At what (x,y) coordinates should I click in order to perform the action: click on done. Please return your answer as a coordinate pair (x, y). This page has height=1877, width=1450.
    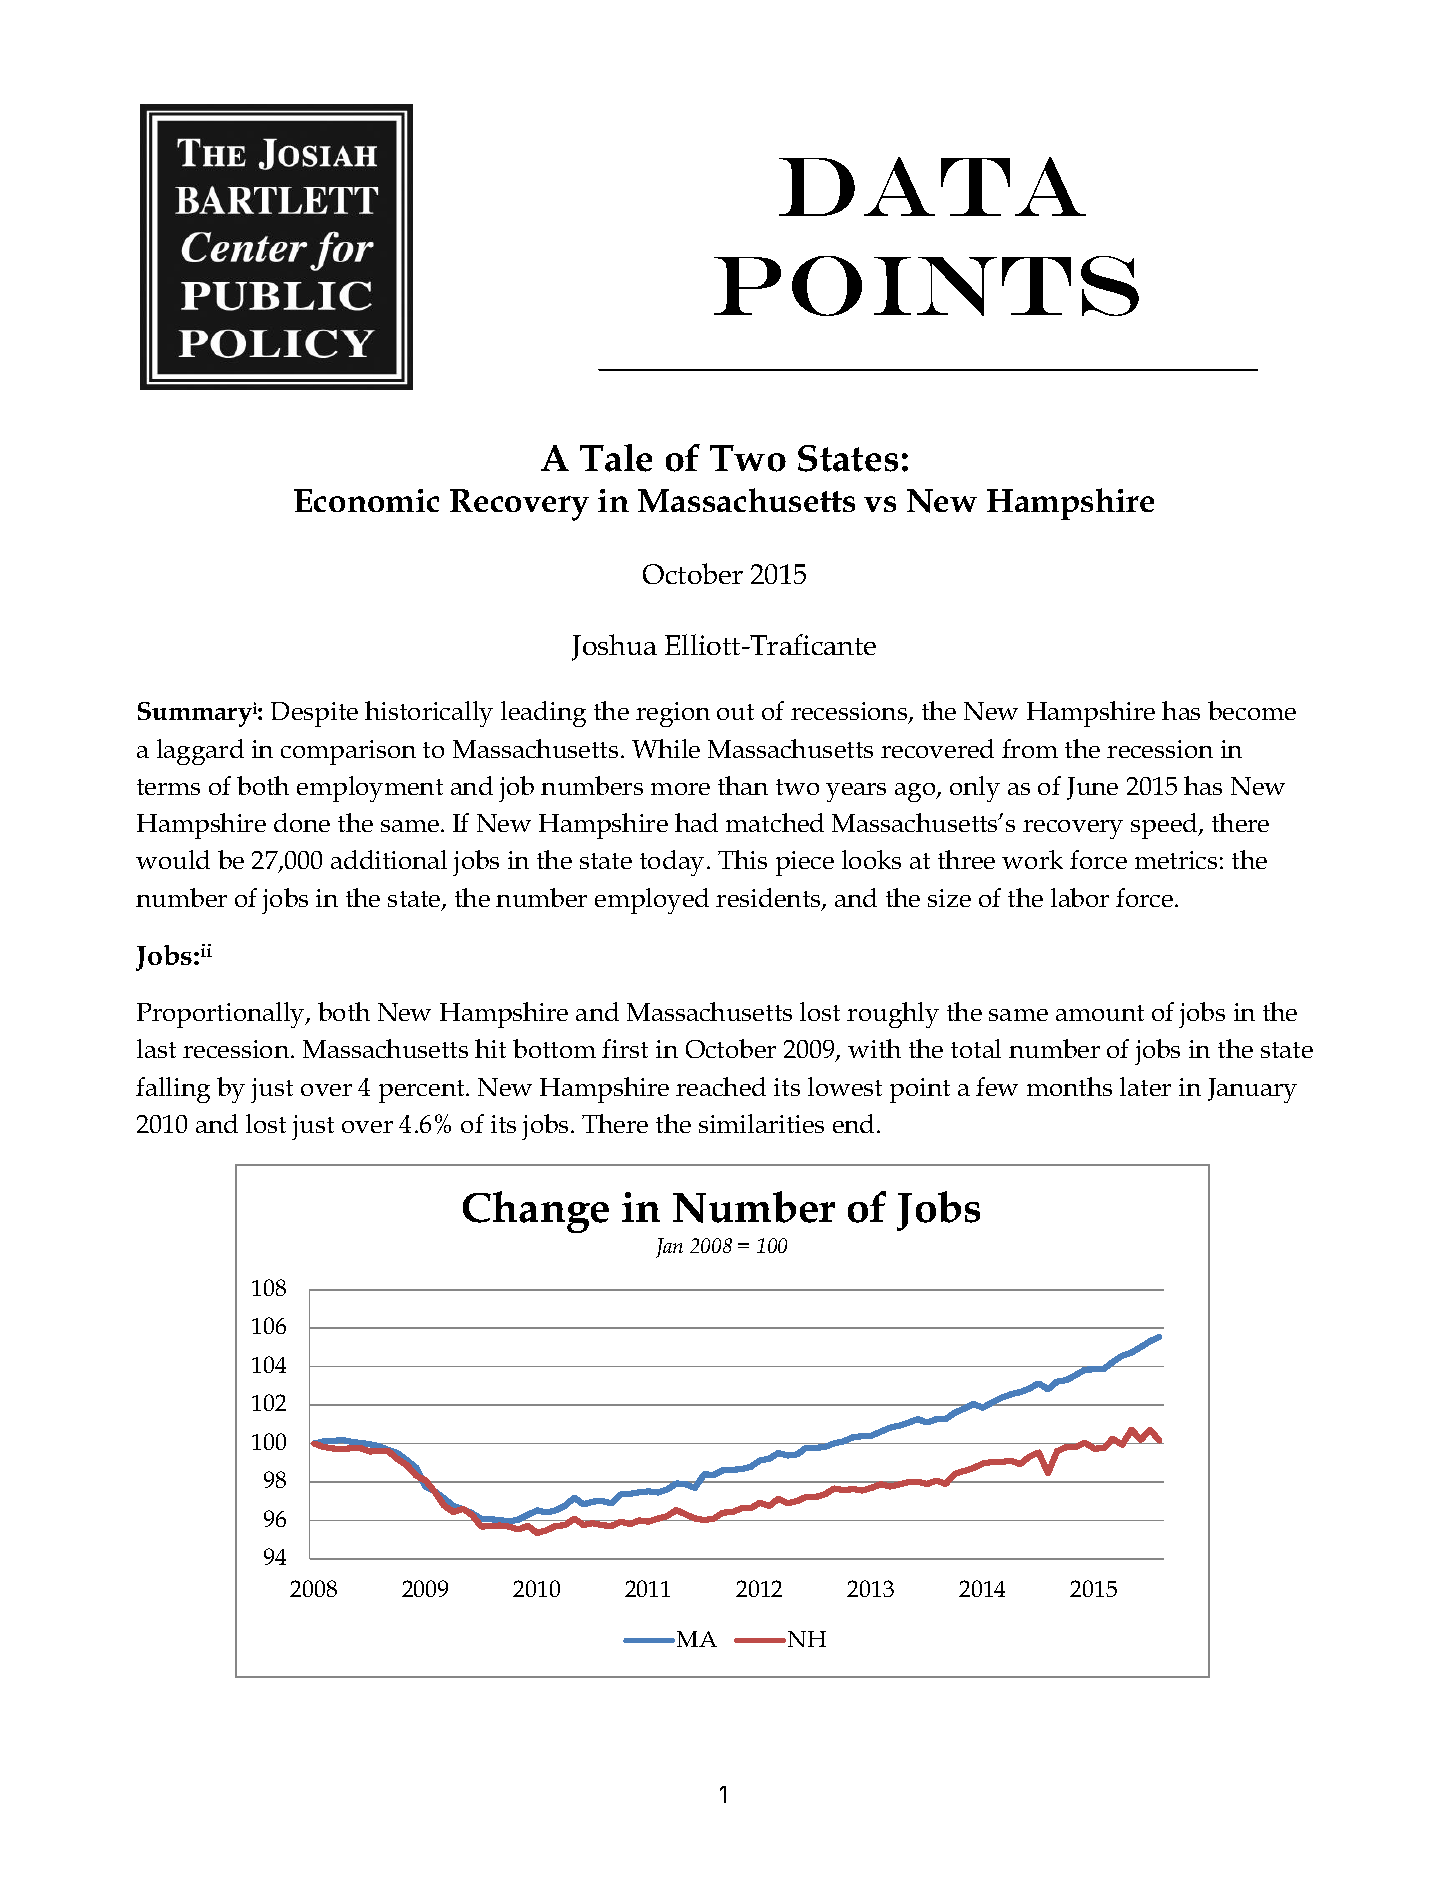
    Looking at the image, I should click on (302, 822).
